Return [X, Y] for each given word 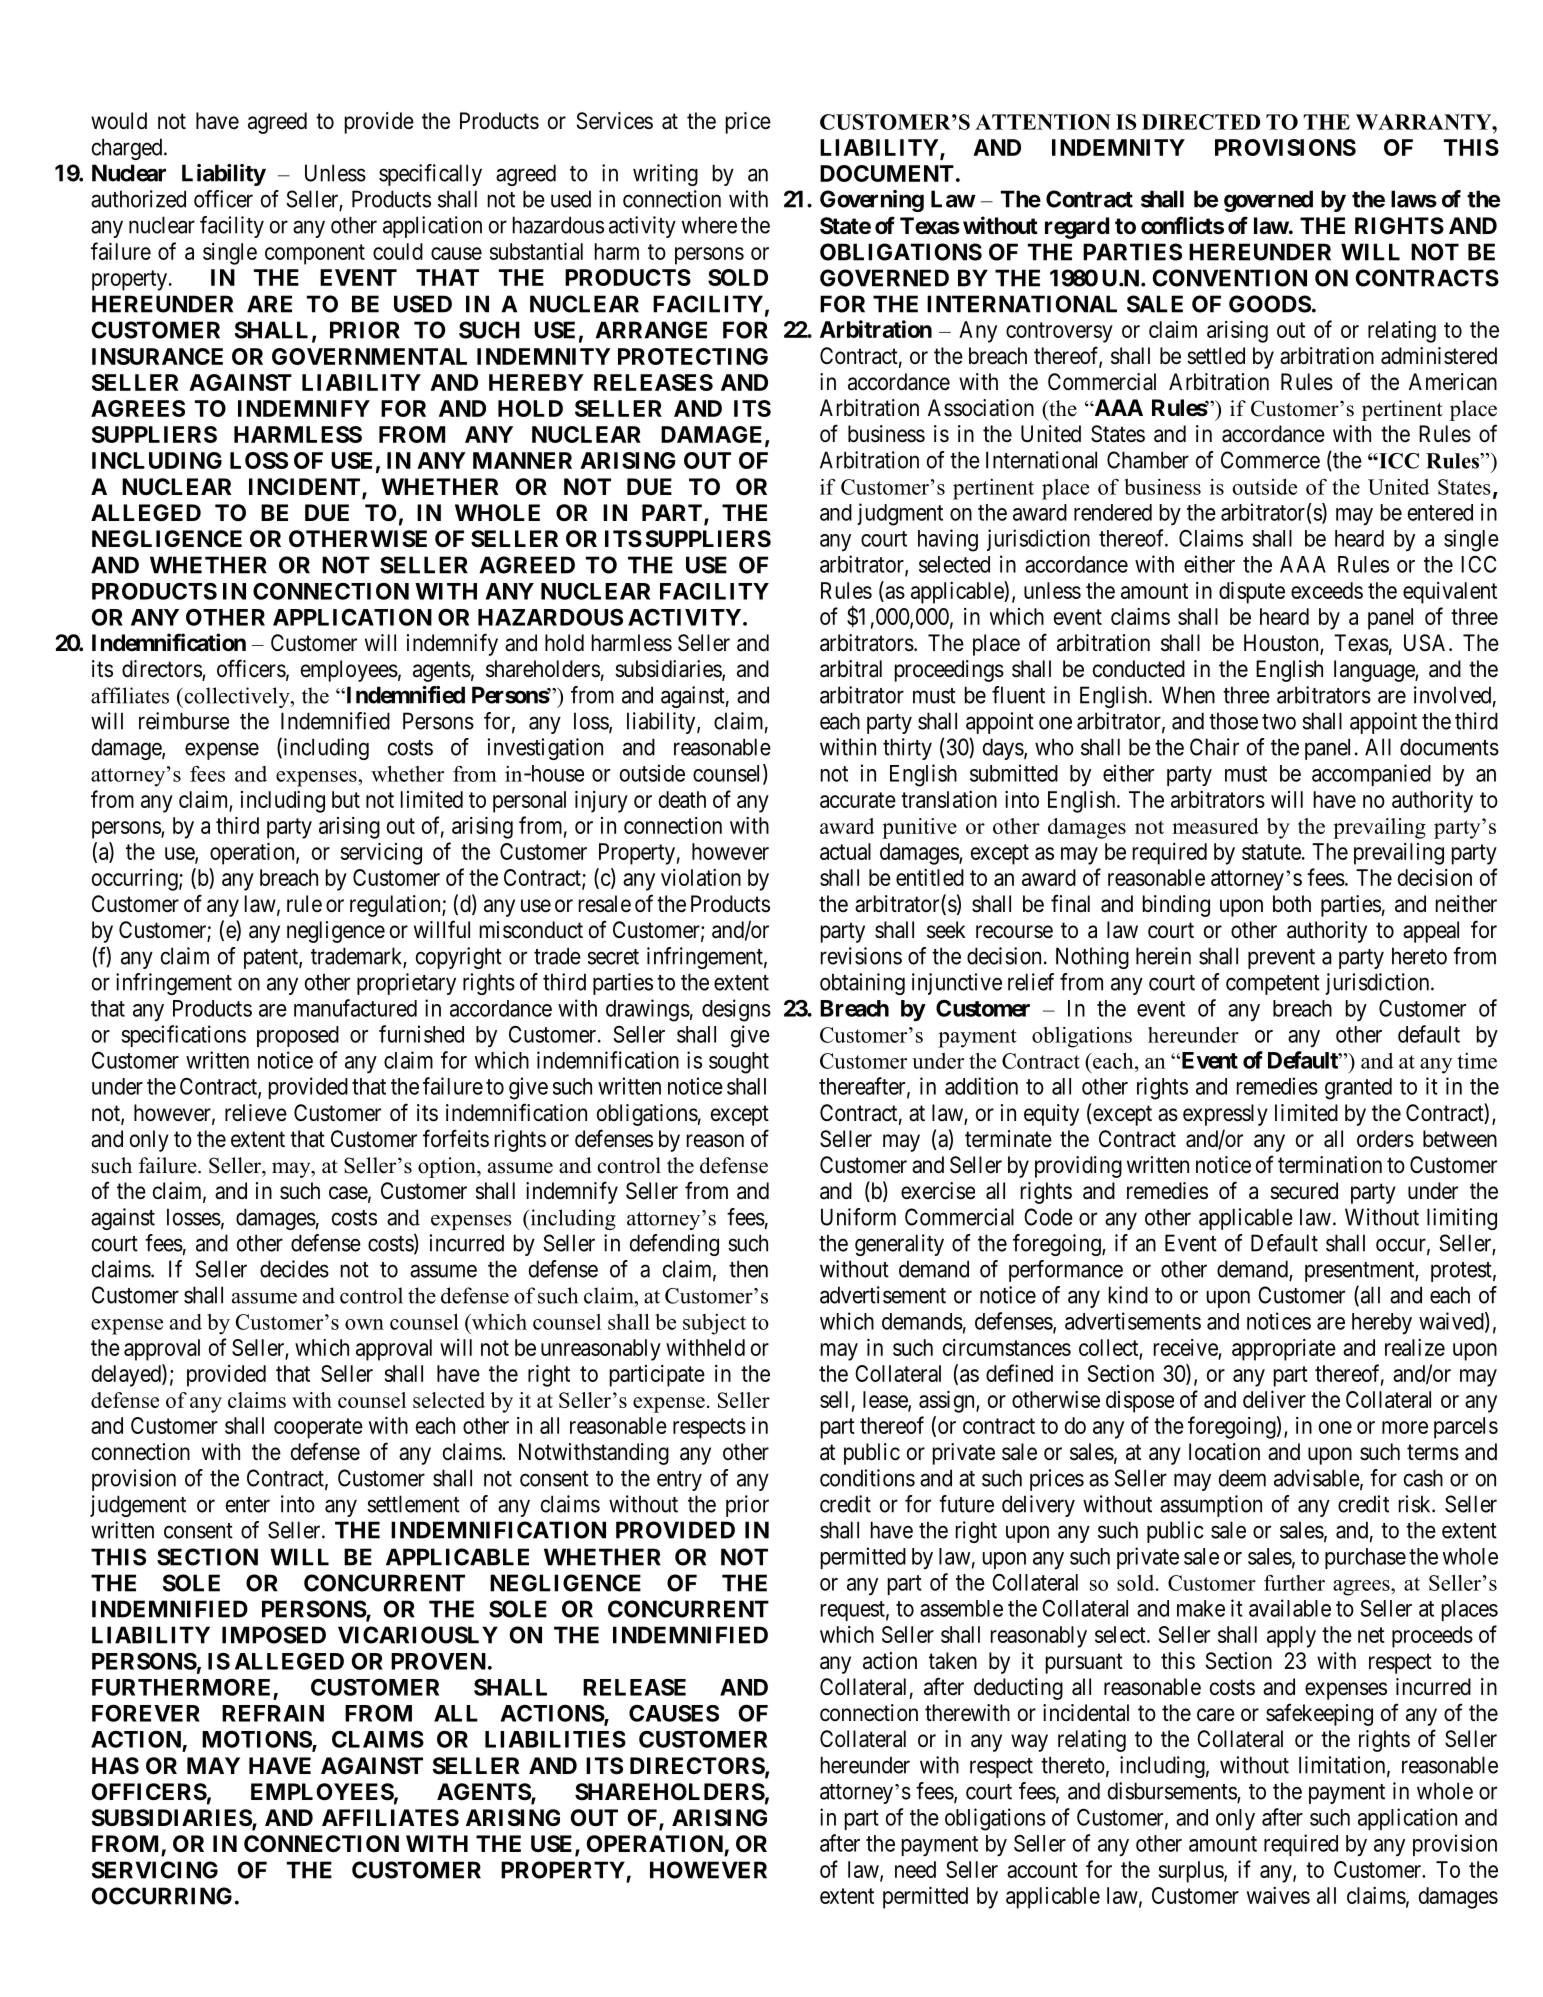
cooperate [318, 1428]
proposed [298, 1036]
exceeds [1327, 590]
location [1224, 1452]
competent [1273, 985]
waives [1278, 1895]
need [915, 1869]
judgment [900, 514]
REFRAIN [273, 1713]
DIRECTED [1201, 122]
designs [736, 1010]
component [315, 254]
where [709, 225]
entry [679, 1481]
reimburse [184, 721]
